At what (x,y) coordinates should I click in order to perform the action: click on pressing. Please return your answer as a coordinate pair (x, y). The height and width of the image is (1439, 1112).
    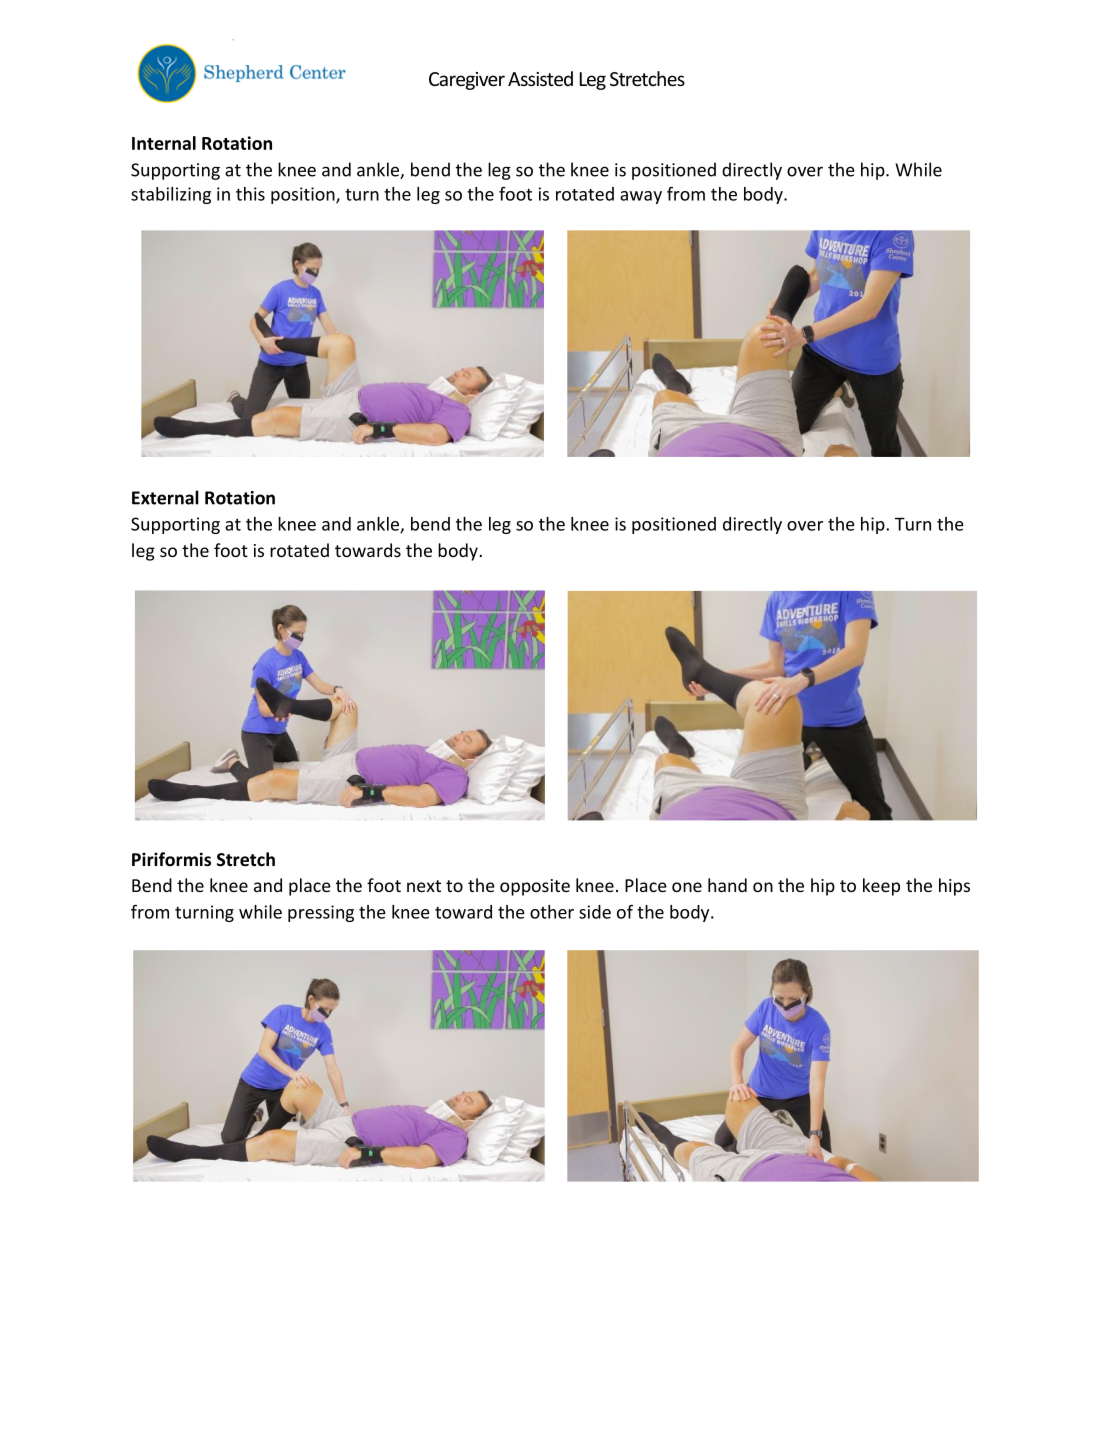
    Looking at the image, I should click on (321, 913).
